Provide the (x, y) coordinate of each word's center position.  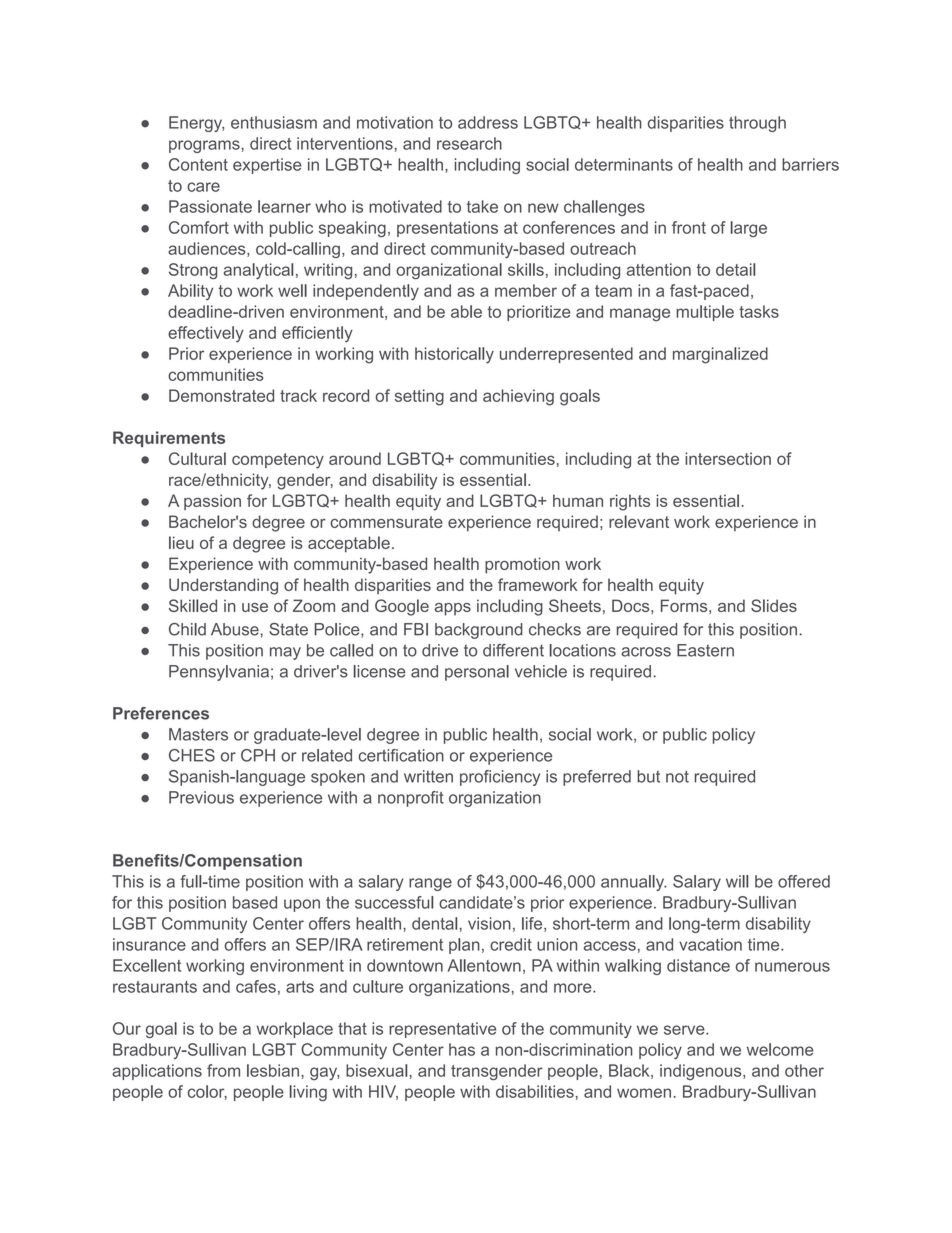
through (757, 124)
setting (419, 397)
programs (205, 146)
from (223, 1070)
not (677, 777)
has (462, 1049)
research (469, 143)
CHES (192, 755)
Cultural (197, 458)
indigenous (702, 1072)
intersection (728, 458)
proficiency (500, 778)
